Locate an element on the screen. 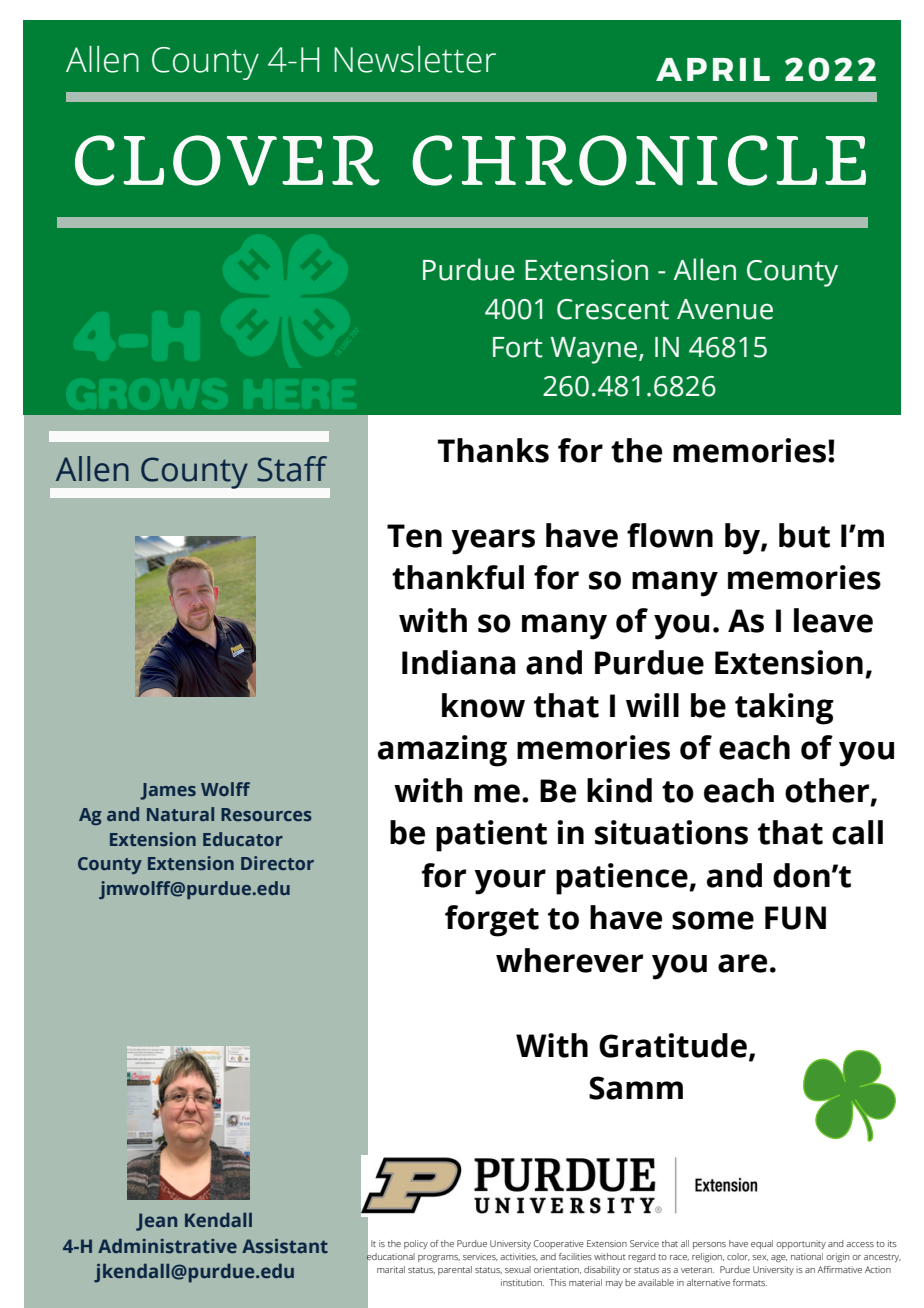  FUN is located at coordinates (795, 918).
